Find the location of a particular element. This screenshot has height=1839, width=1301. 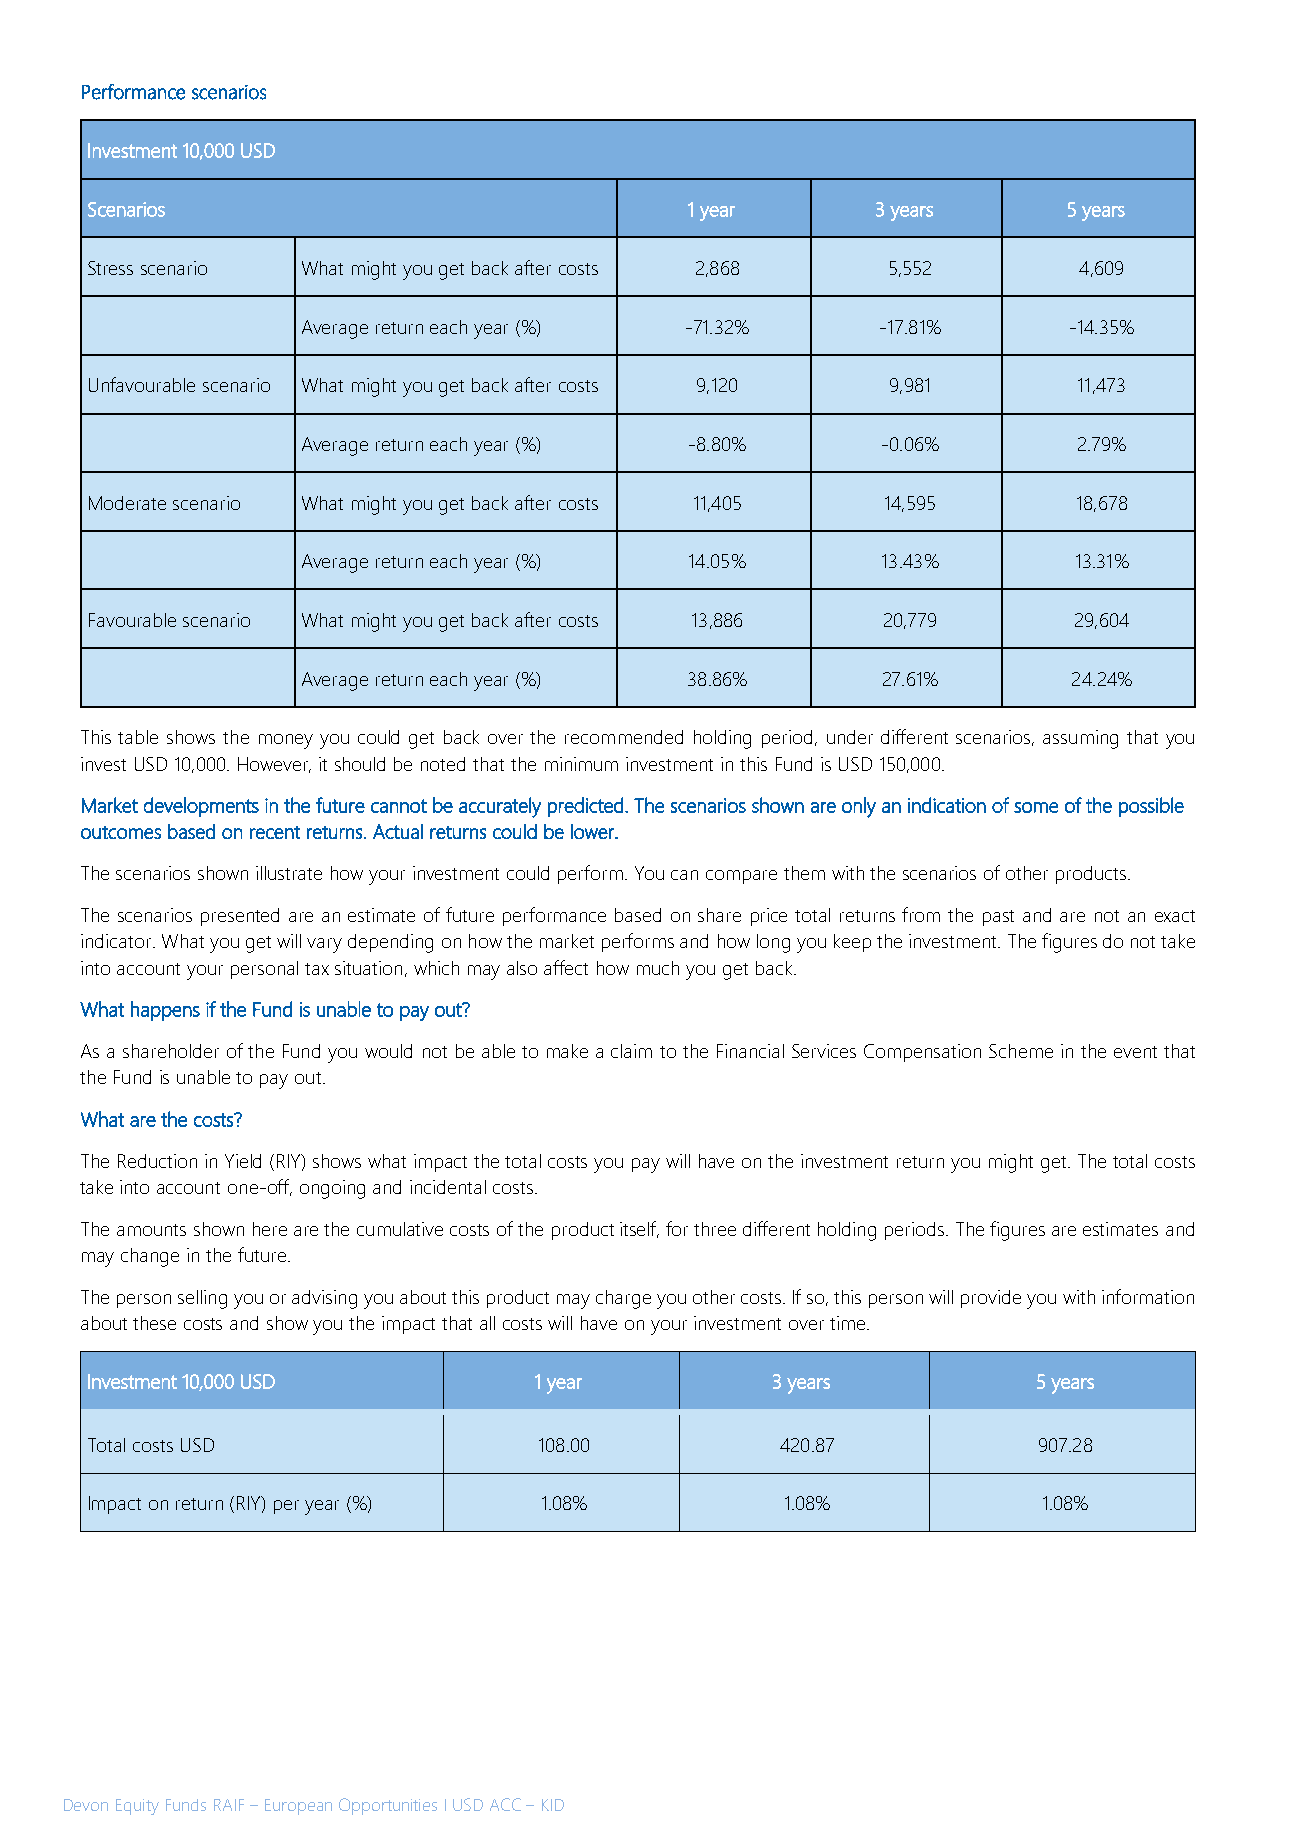

itself is located at coordinates (639, 1229).
